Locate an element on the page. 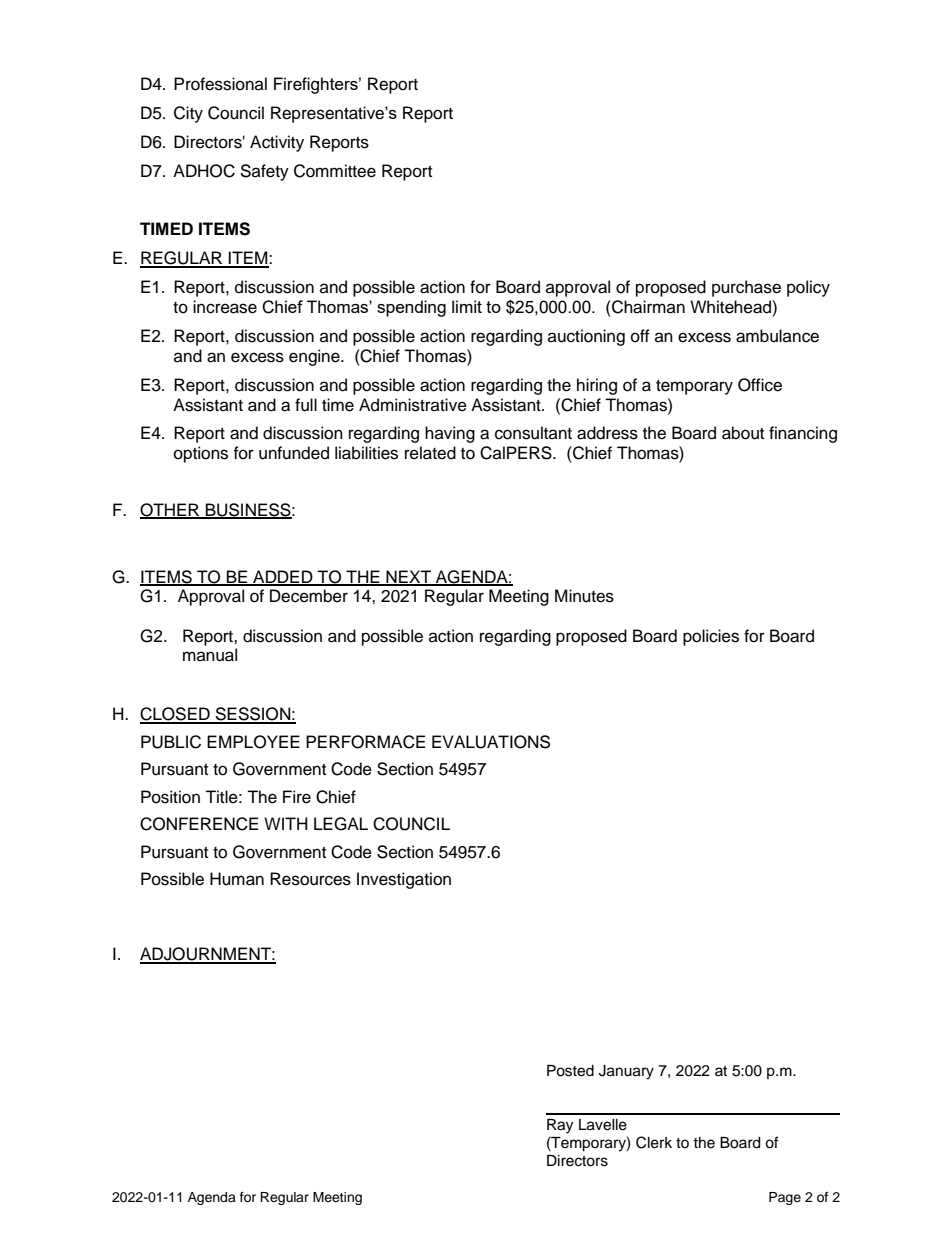  policies is located at coordinates (711, 637).
